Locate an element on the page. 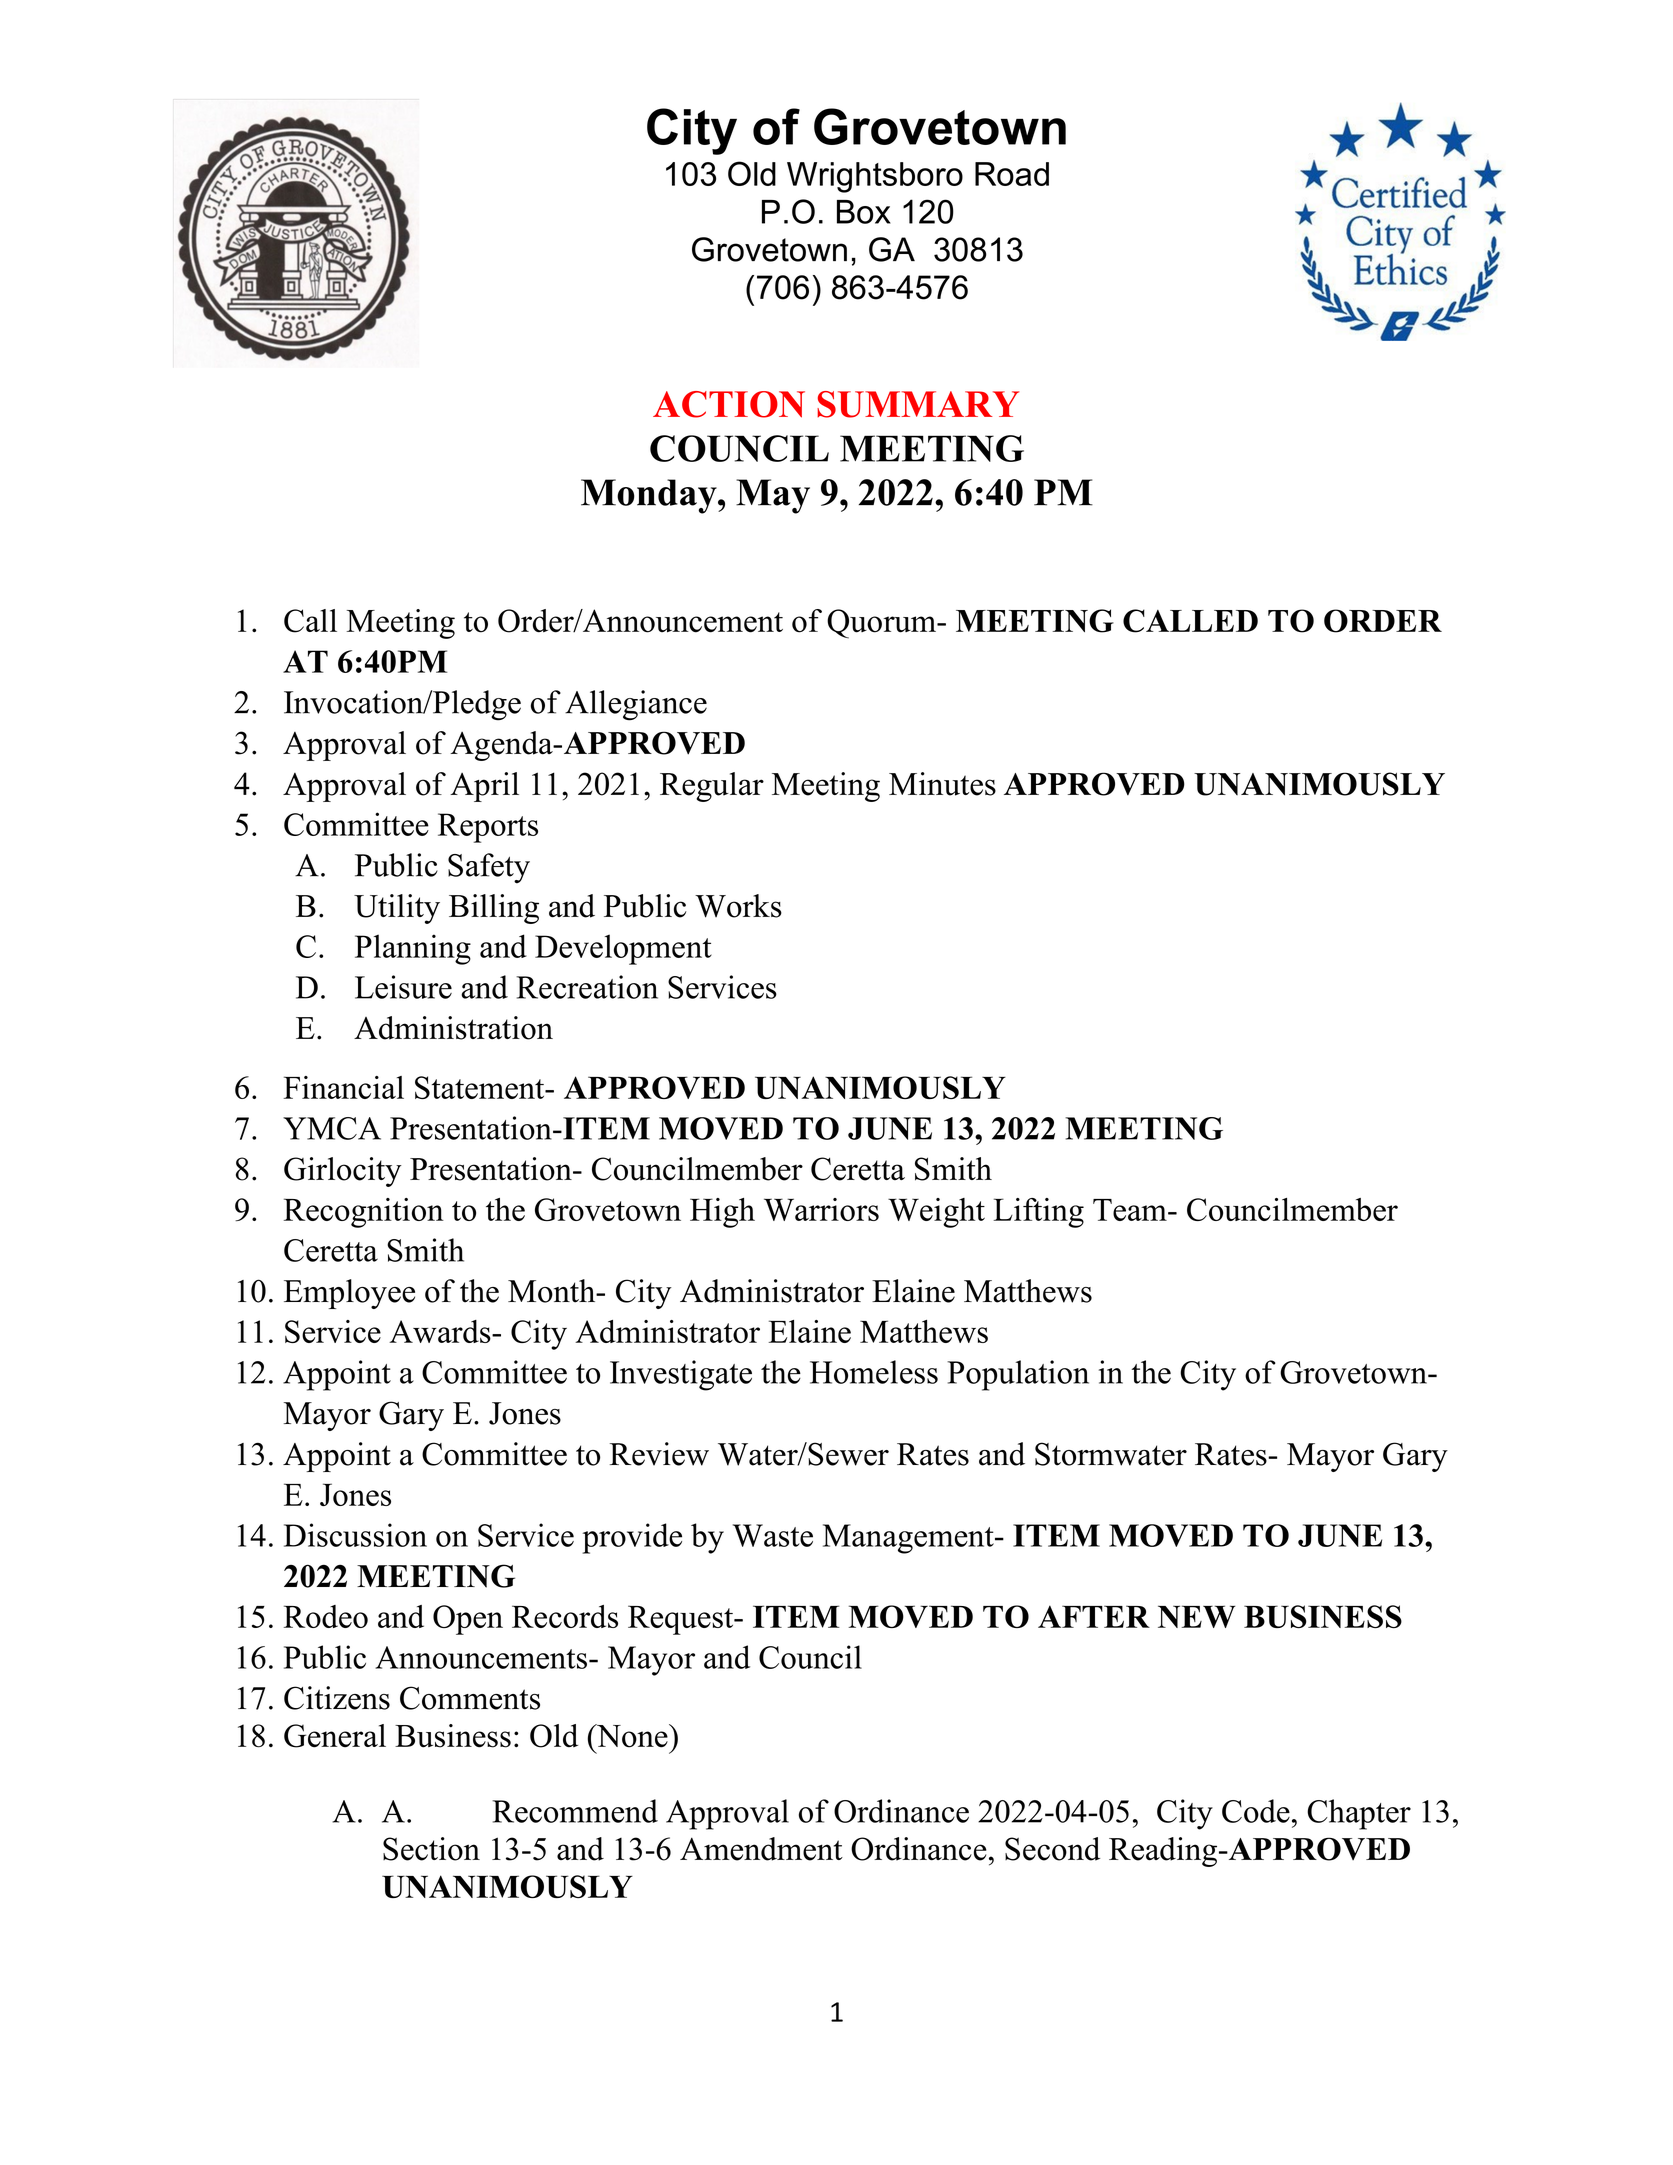  NEW is located at coordinates (1196, 1616).
